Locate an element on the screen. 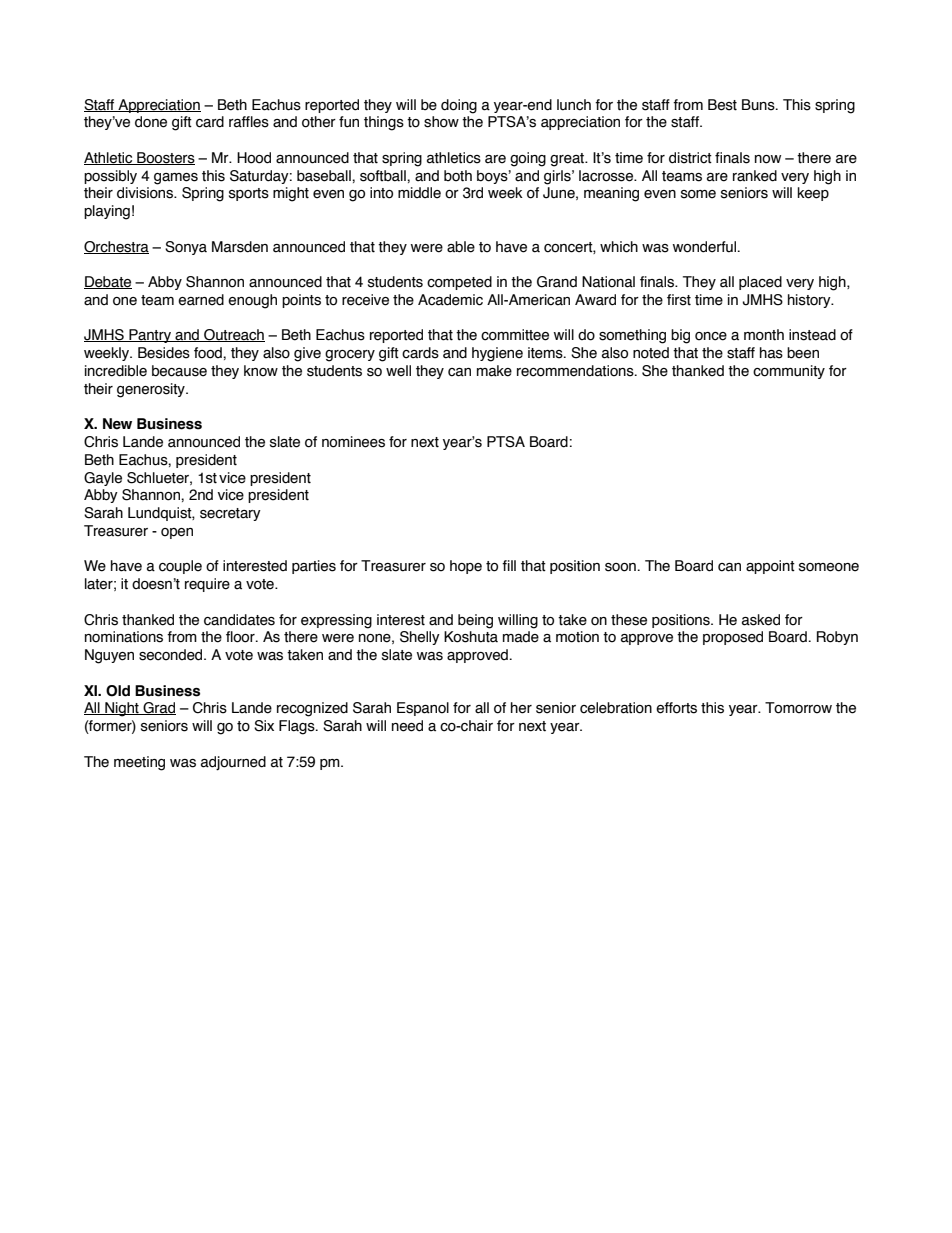  done is located at coordinates (151, 122).
